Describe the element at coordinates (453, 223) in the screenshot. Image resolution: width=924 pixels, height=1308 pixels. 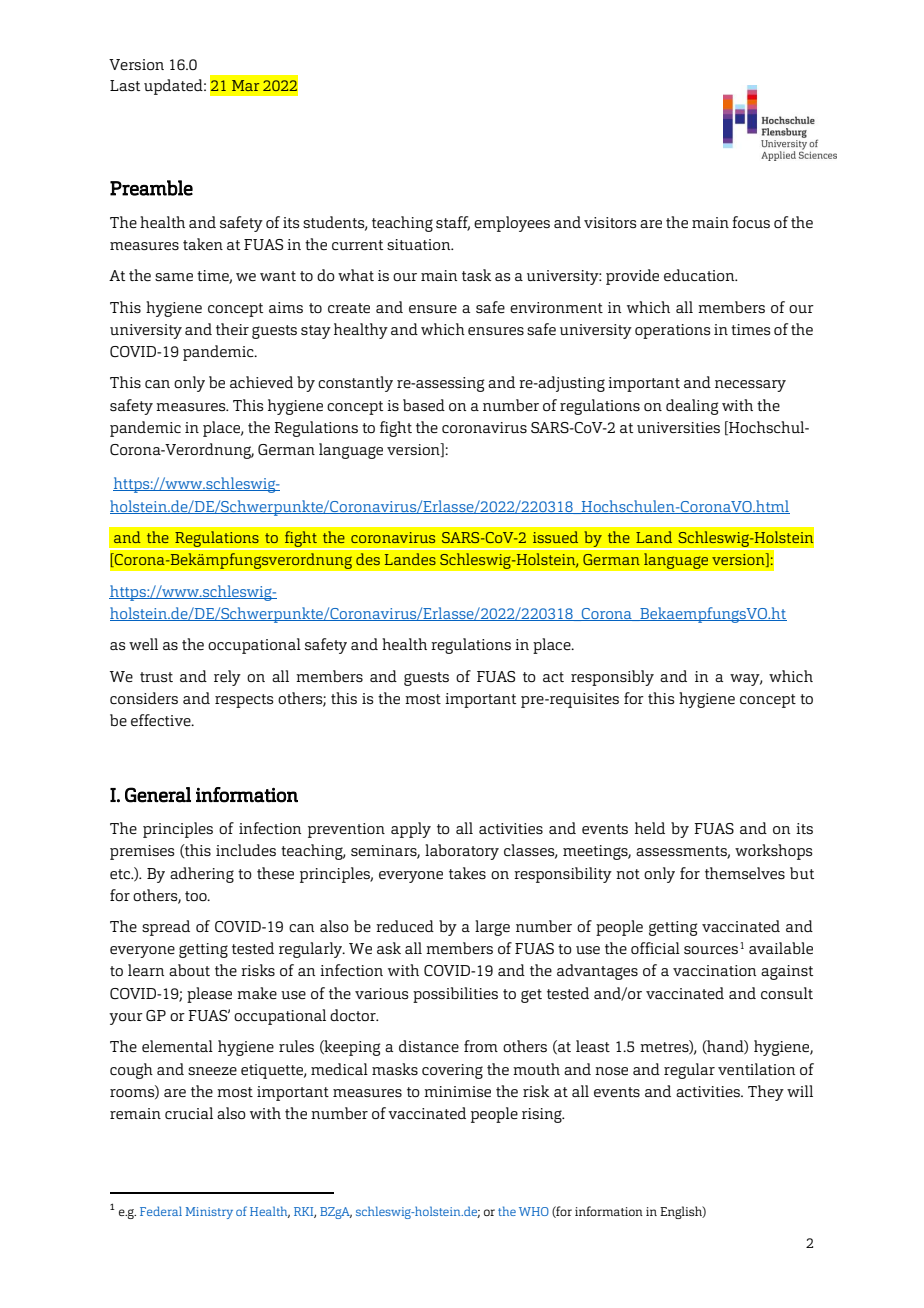
I see `staff` at that location.
